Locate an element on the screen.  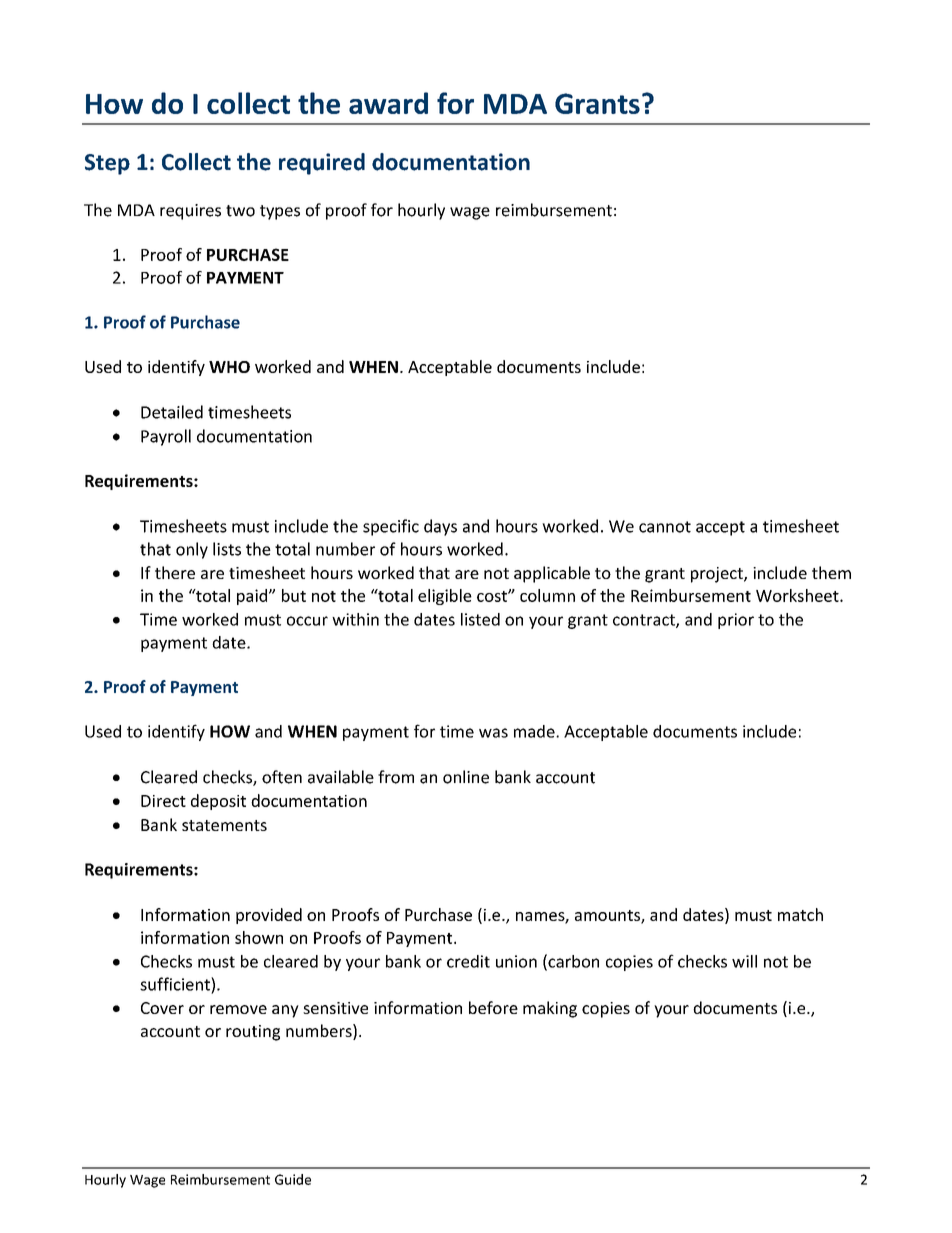
was is located at coordinates (493, 733).
